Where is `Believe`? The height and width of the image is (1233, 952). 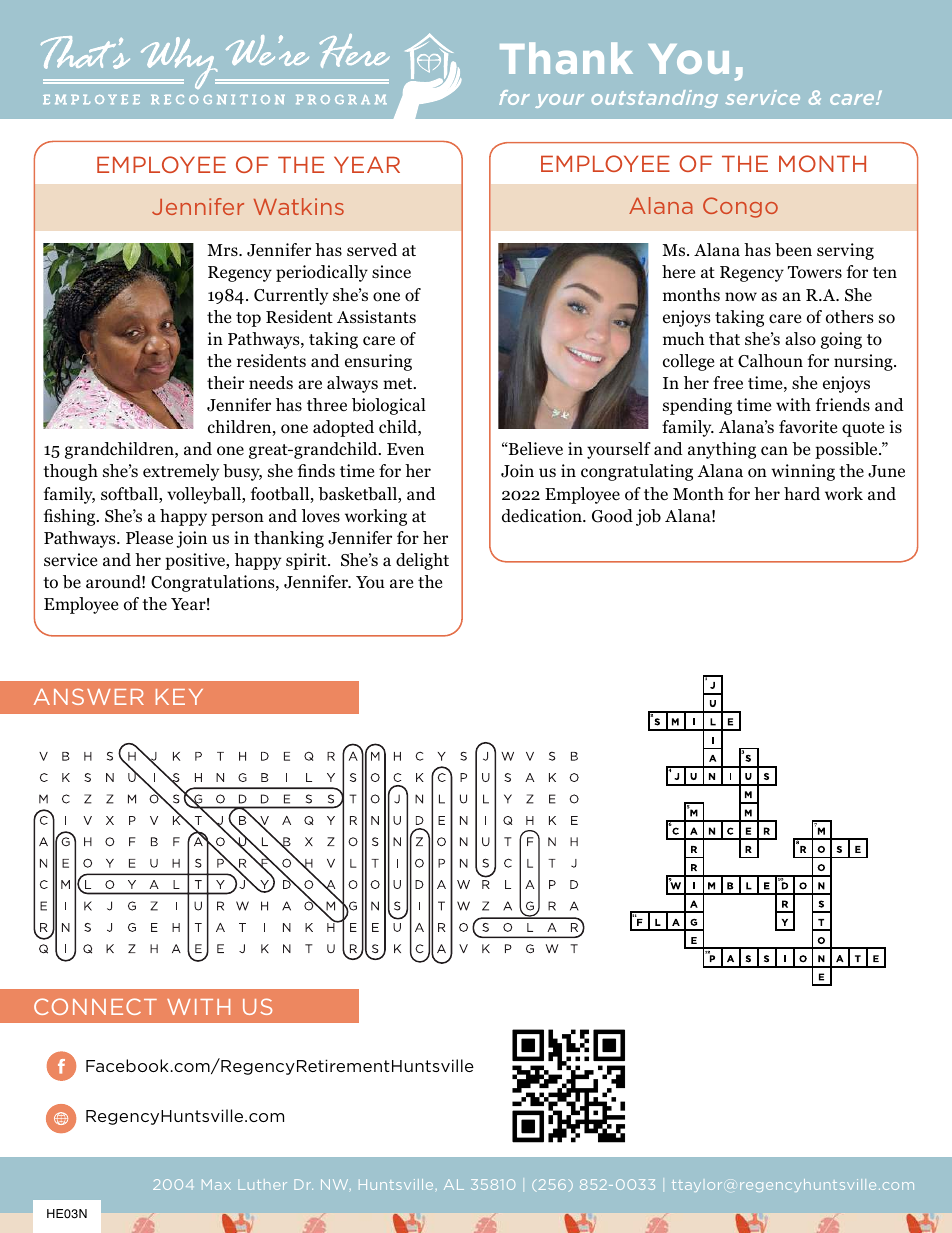 Believe is located at coordinates (535, 449).
